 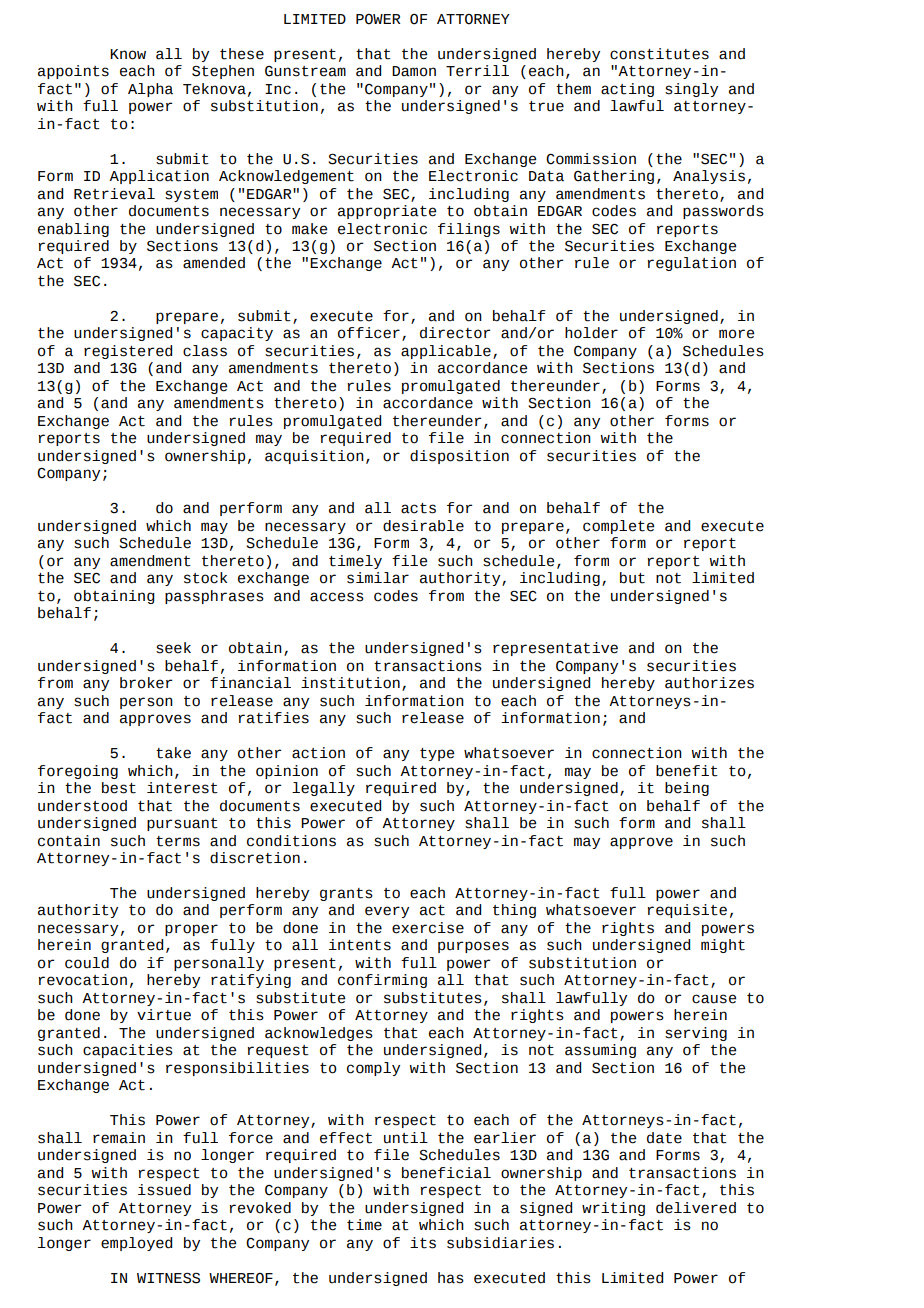 I want to click on Alpha, so click(x=150, y=90).
